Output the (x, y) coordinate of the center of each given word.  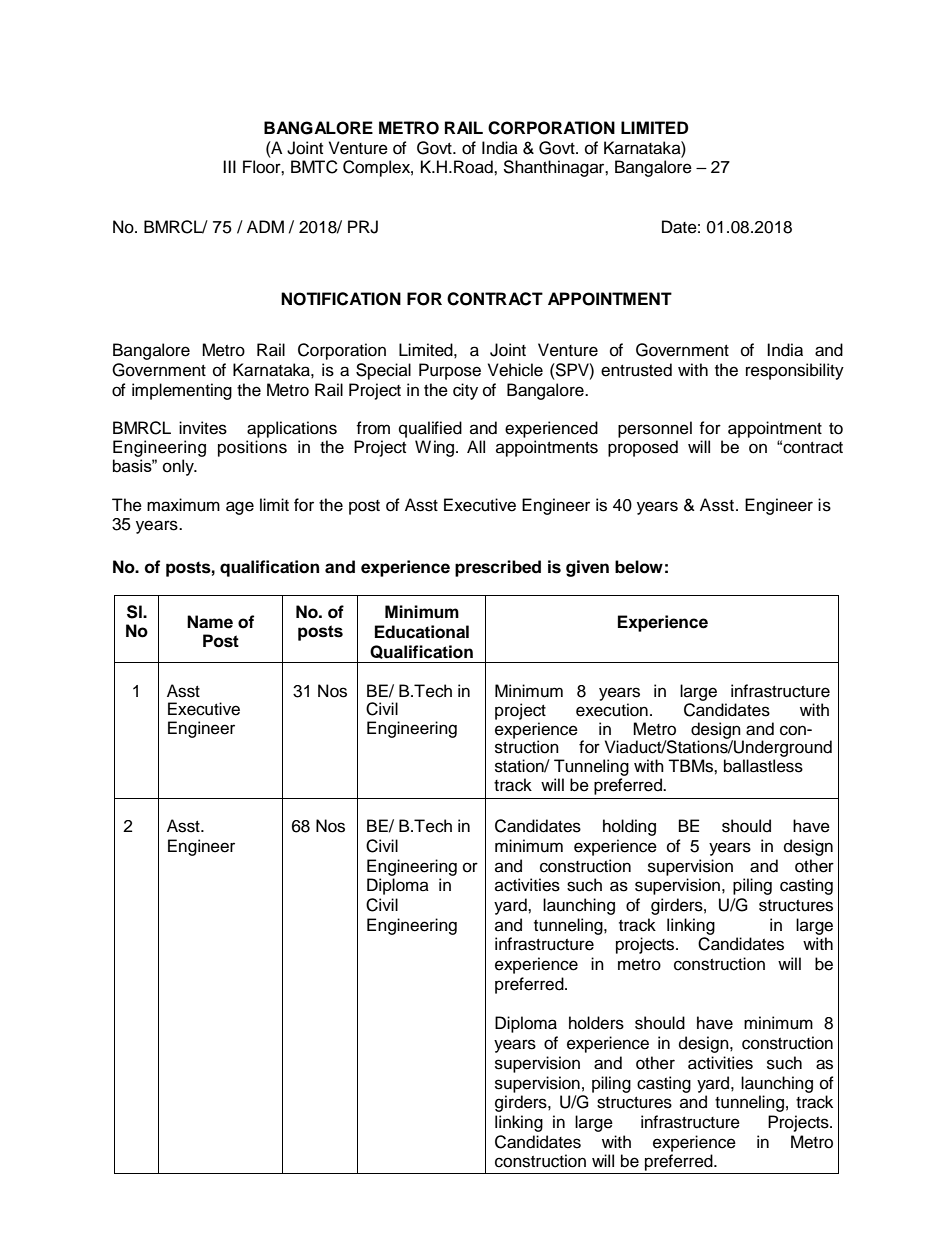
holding (629, 827)
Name (210, 622)
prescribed (498, 568)
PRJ (363, 227)
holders (596, 1023)
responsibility (795, 371)
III (229, 166)
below (639, 567)
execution (612, 710)
